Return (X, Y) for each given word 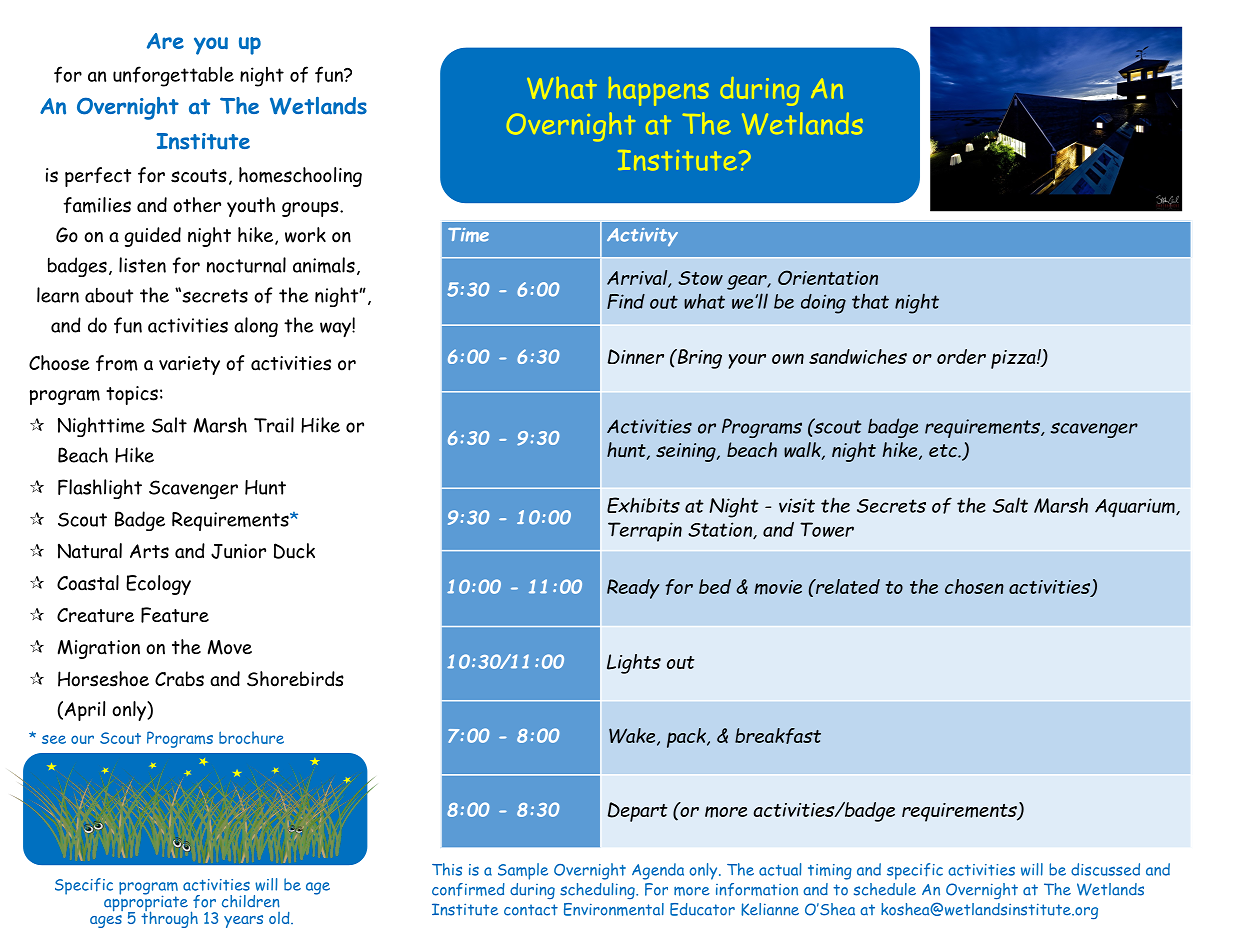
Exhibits (643, 505)
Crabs (179, 679)
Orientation (828, 277)
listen (142, 265)
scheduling (598, 891)
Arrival (638, 278)
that (870, 301)
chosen (974, 586)
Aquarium (1136, 507)
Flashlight (100, 489)
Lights (634, 664)
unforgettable (173, 76)
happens (659, 91)
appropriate (146, 903)
